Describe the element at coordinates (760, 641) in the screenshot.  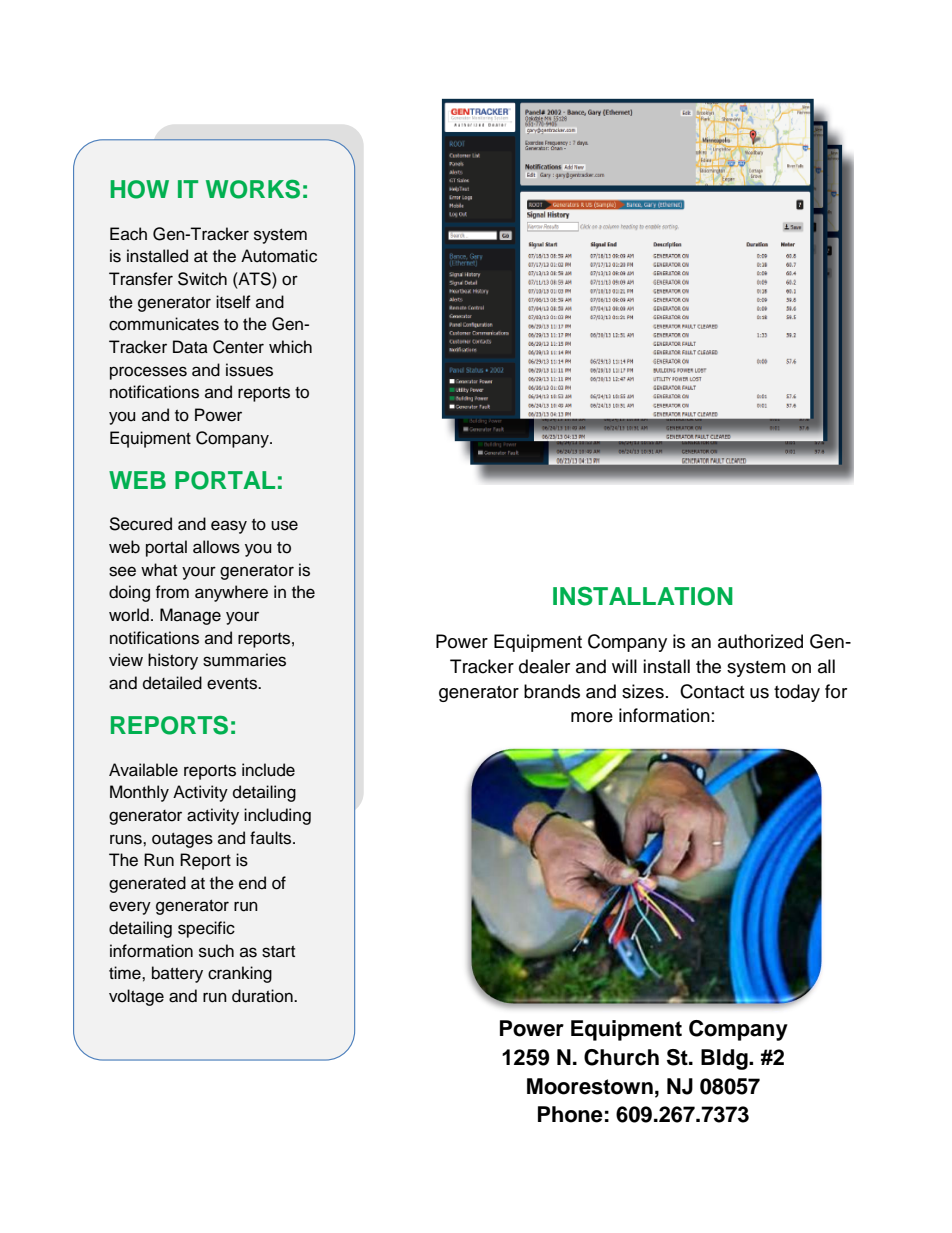
I see `authorized` at that location.
